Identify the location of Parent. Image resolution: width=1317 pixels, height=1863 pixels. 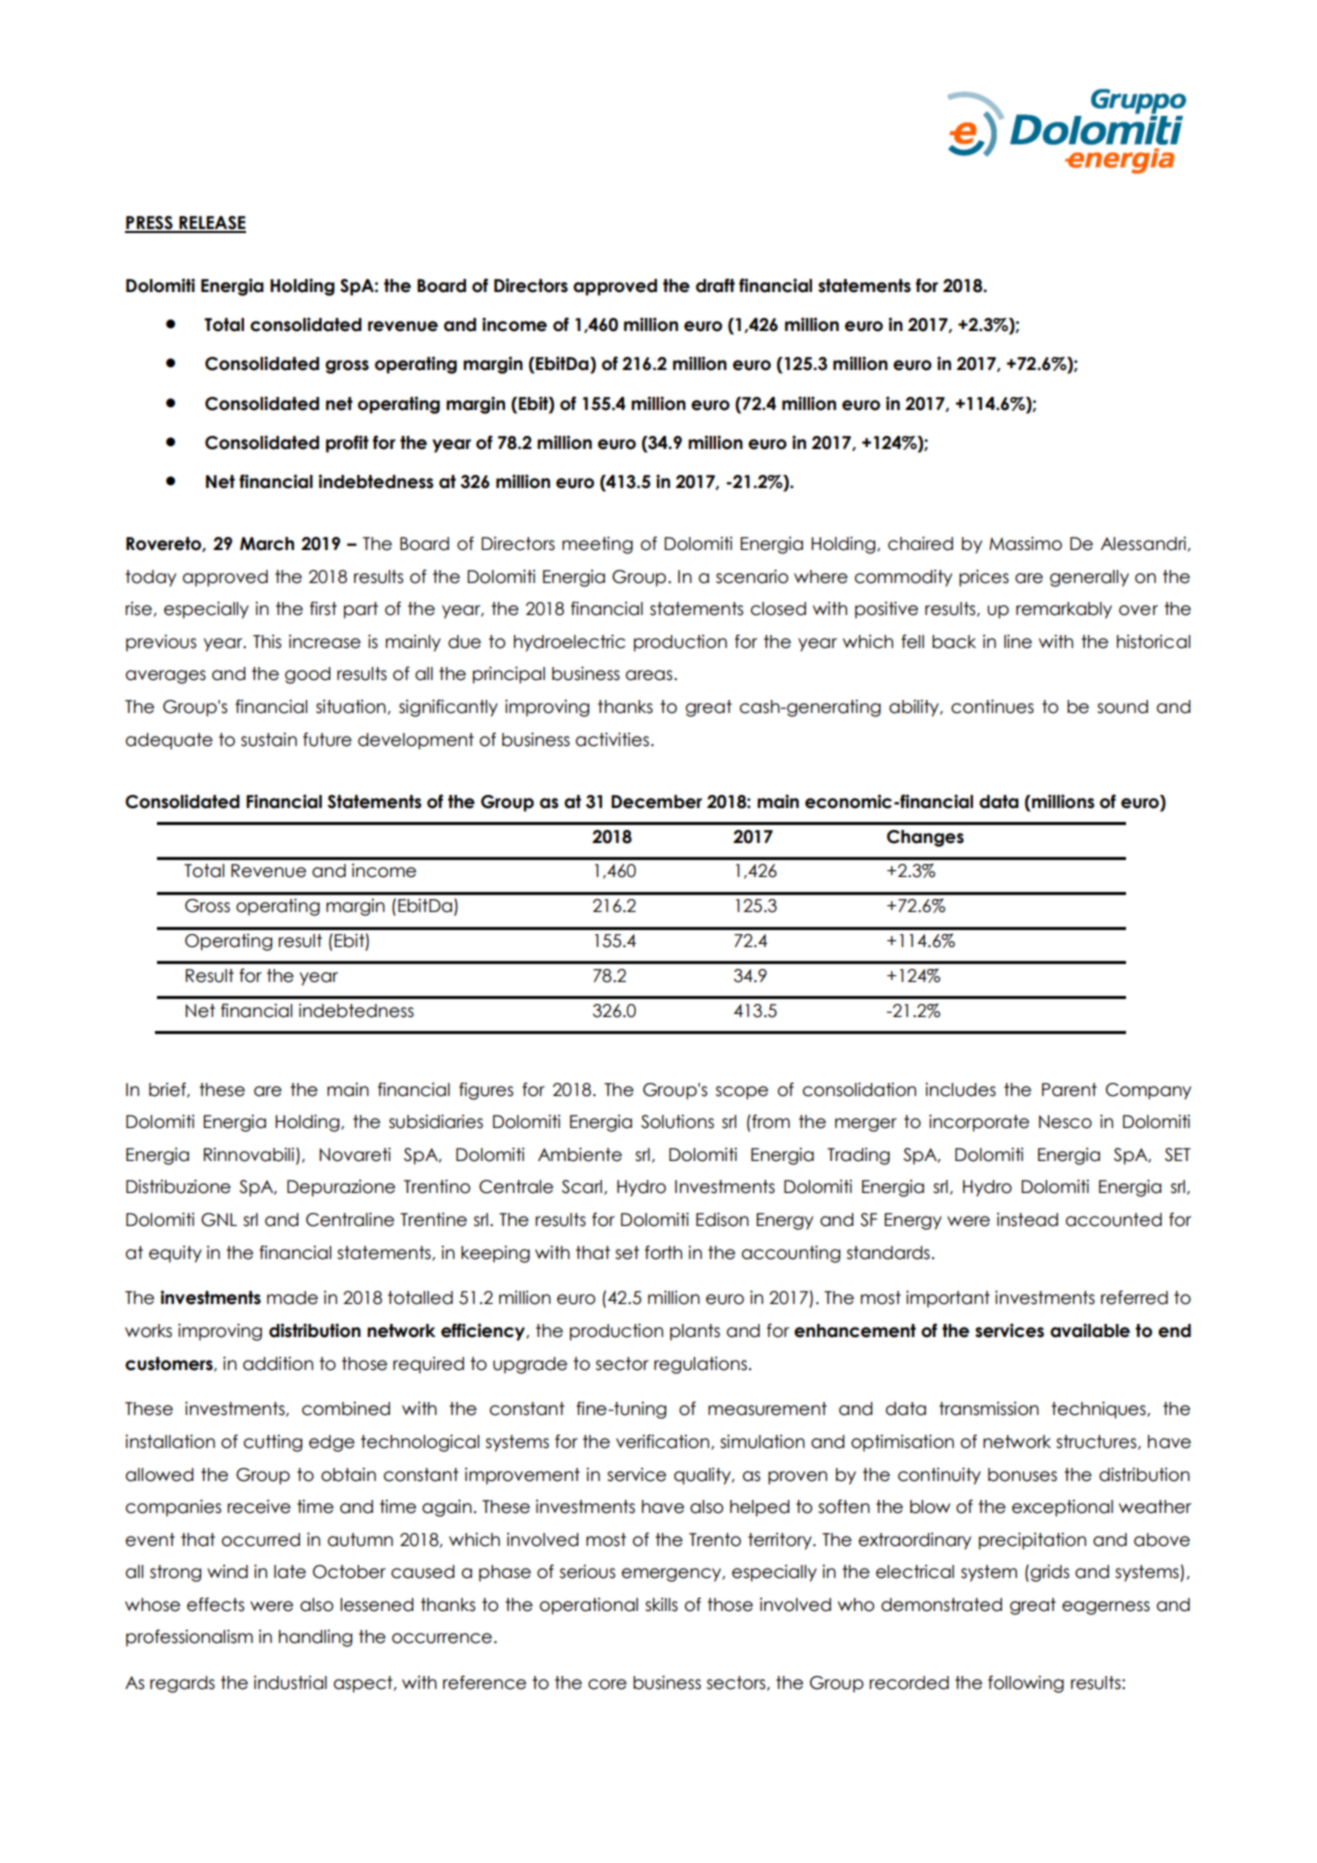
(1069, 1090).
